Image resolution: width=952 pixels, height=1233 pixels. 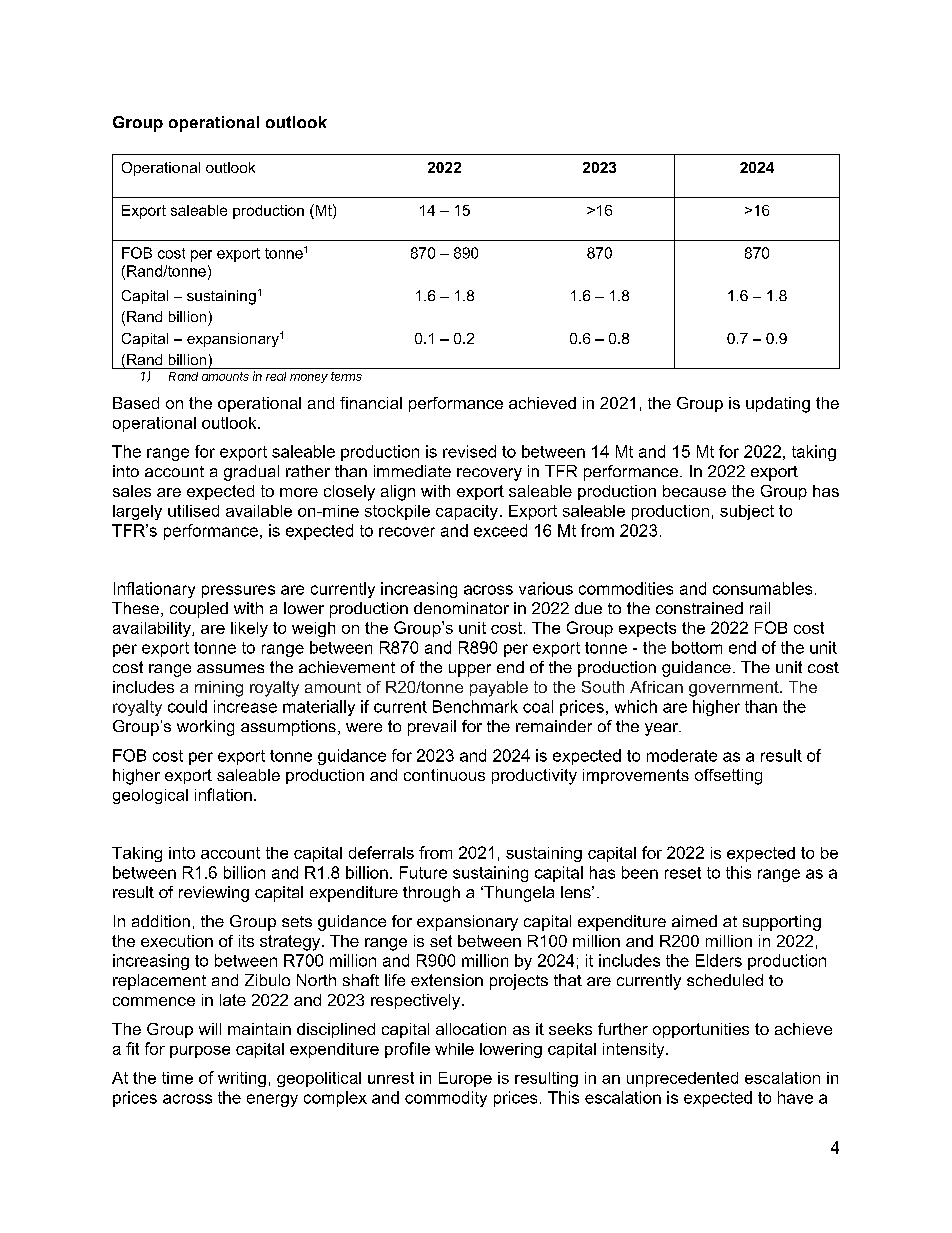 What do you see at coordinates (465, 1079) in the page?
I see `Europe` at bounding box center [465, 1079].
